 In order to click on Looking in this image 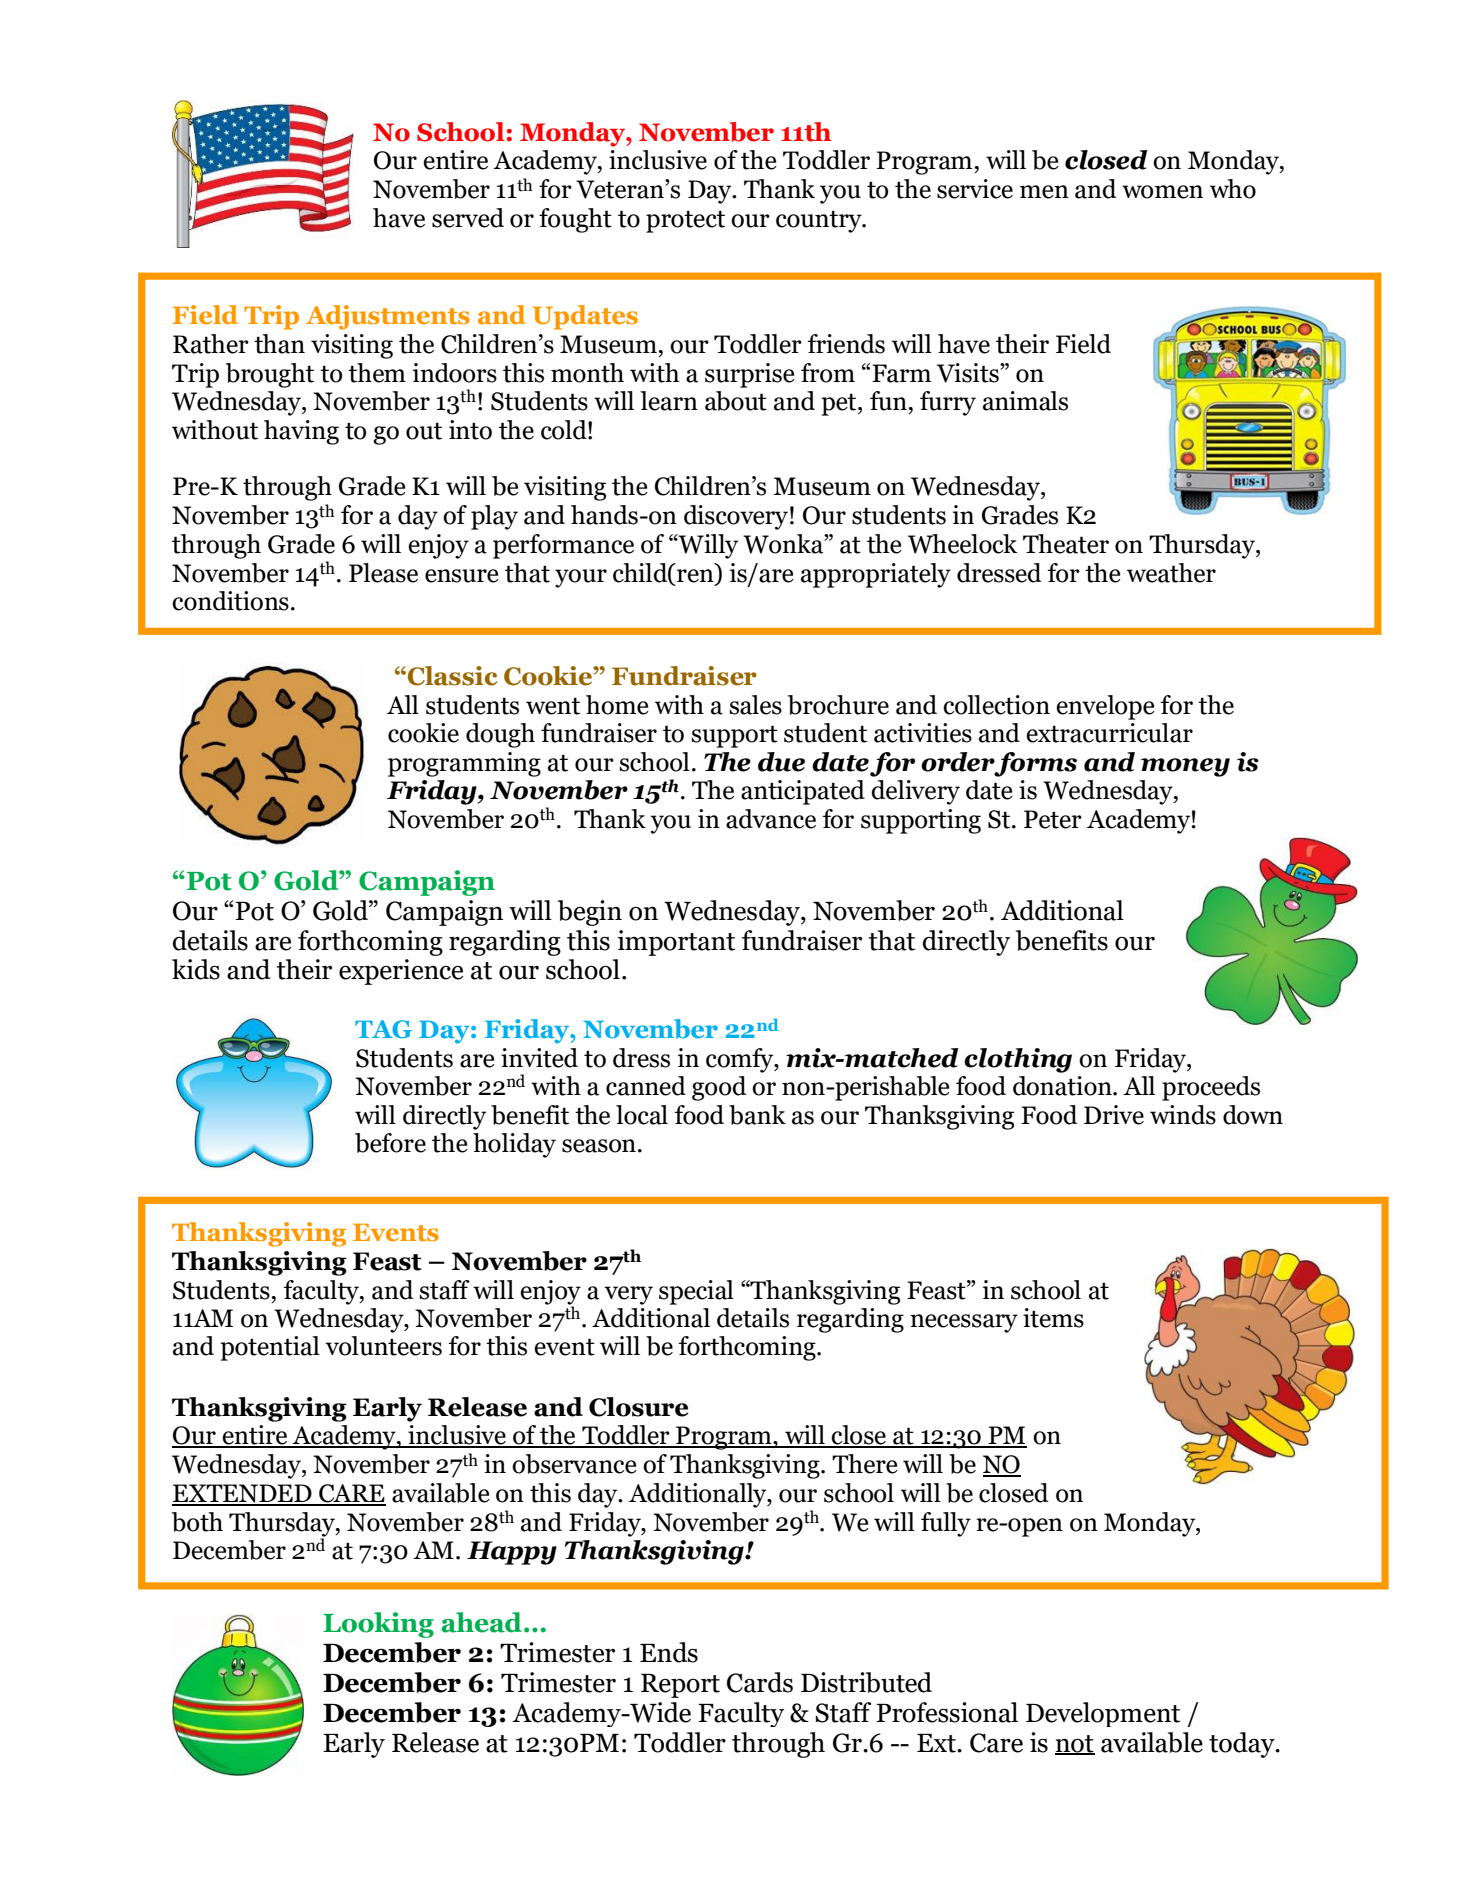, I will do `click(378, 1625)`.
